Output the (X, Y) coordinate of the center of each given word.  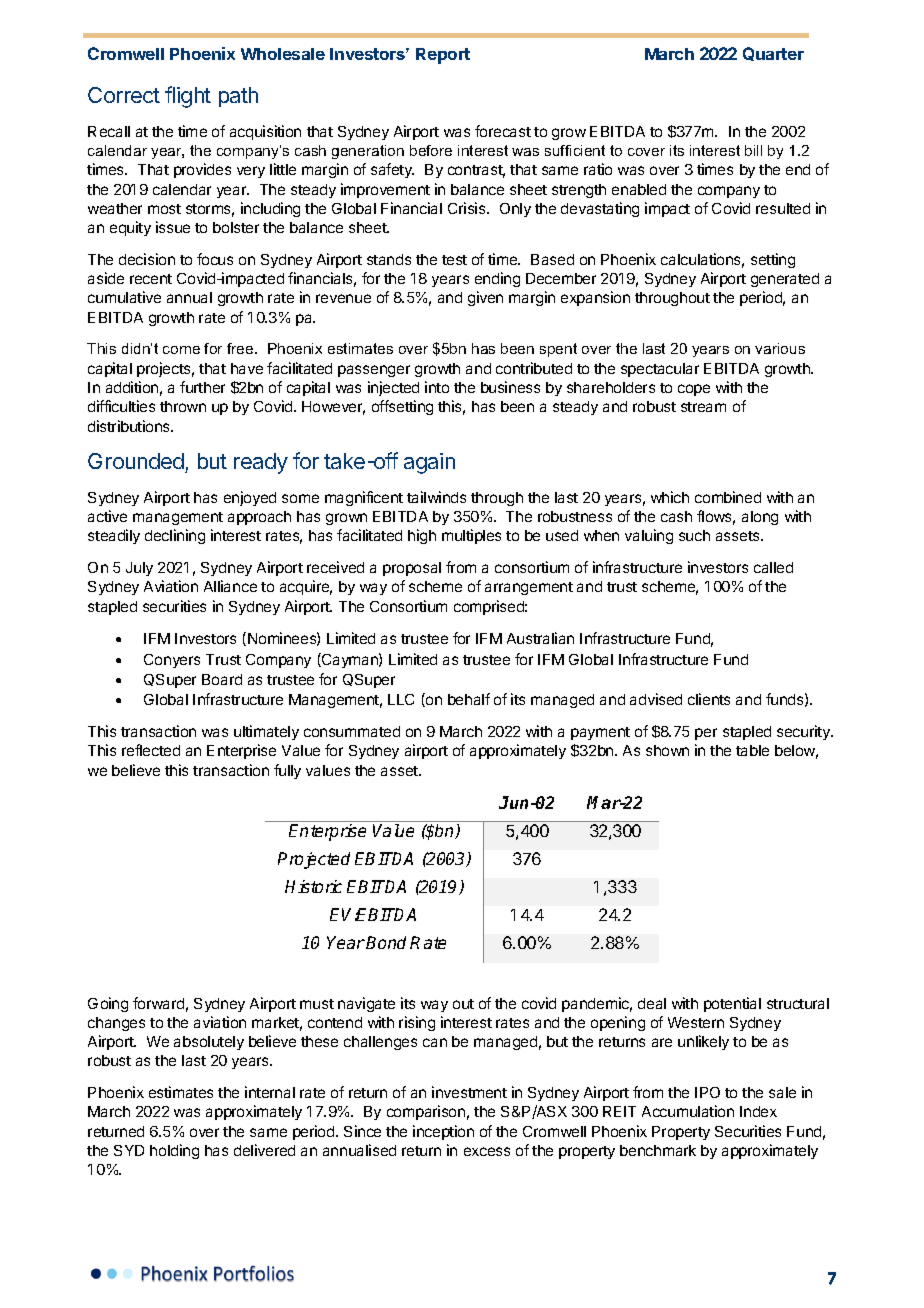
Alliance (230, 586)
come (181, 350)
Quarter (773, 54)
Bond (386, 942)
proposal (412, 569)
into (437, 387)
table (752, 750)
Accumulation (688, 1111)
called (773, 567)
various (780, 348)
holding (174, 1151)
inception (443, 1132)
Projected (314, 860)
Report (443, 56)
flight (188, 97)
